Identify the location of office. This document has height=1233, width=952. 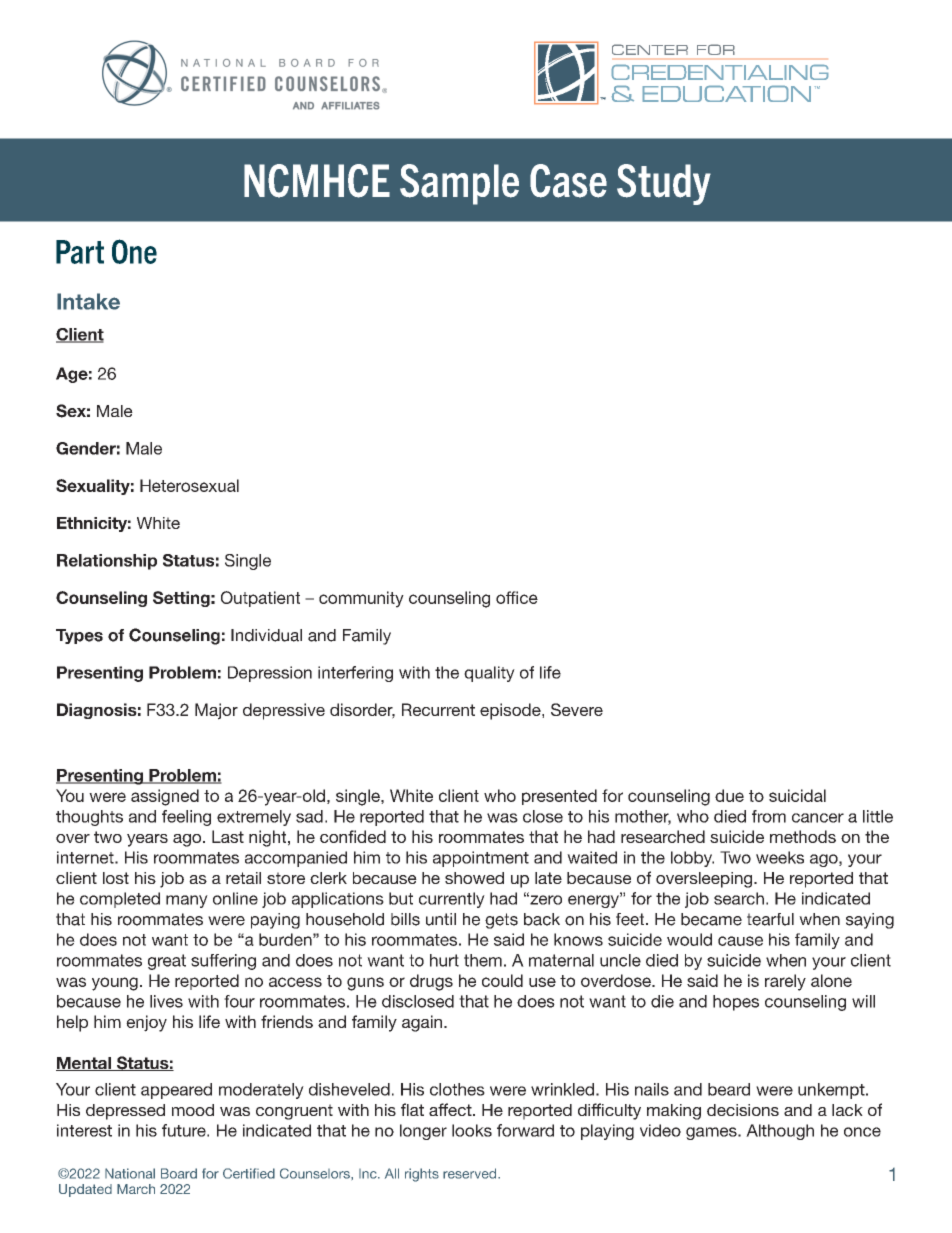
(517, 597).
